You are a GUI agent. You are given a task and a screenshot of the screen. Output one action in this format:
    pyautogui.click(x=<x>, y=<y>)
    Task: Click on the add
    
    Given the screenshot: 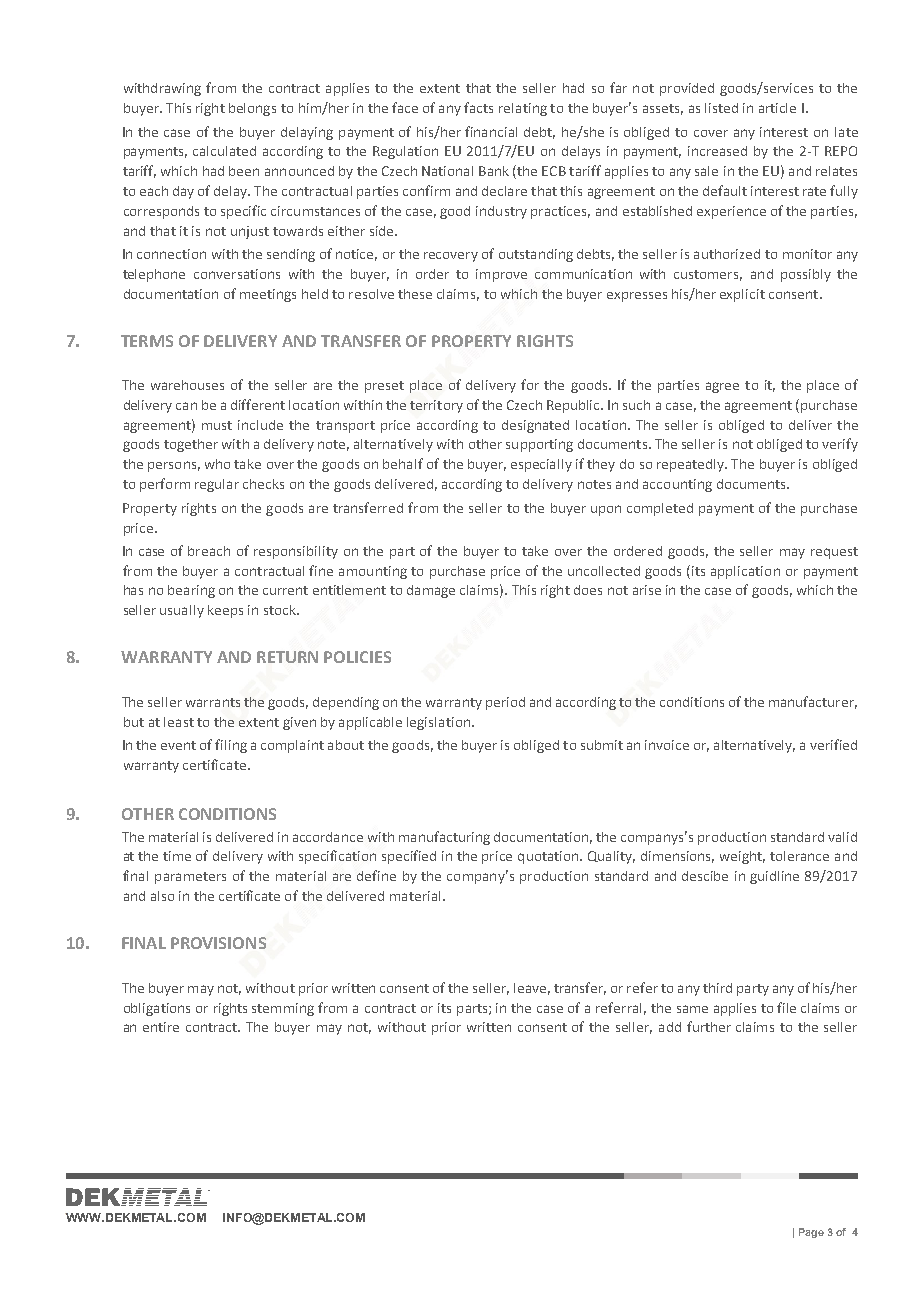 What is the action you would take?
    pyautogui.click(x=670, y=1027)
